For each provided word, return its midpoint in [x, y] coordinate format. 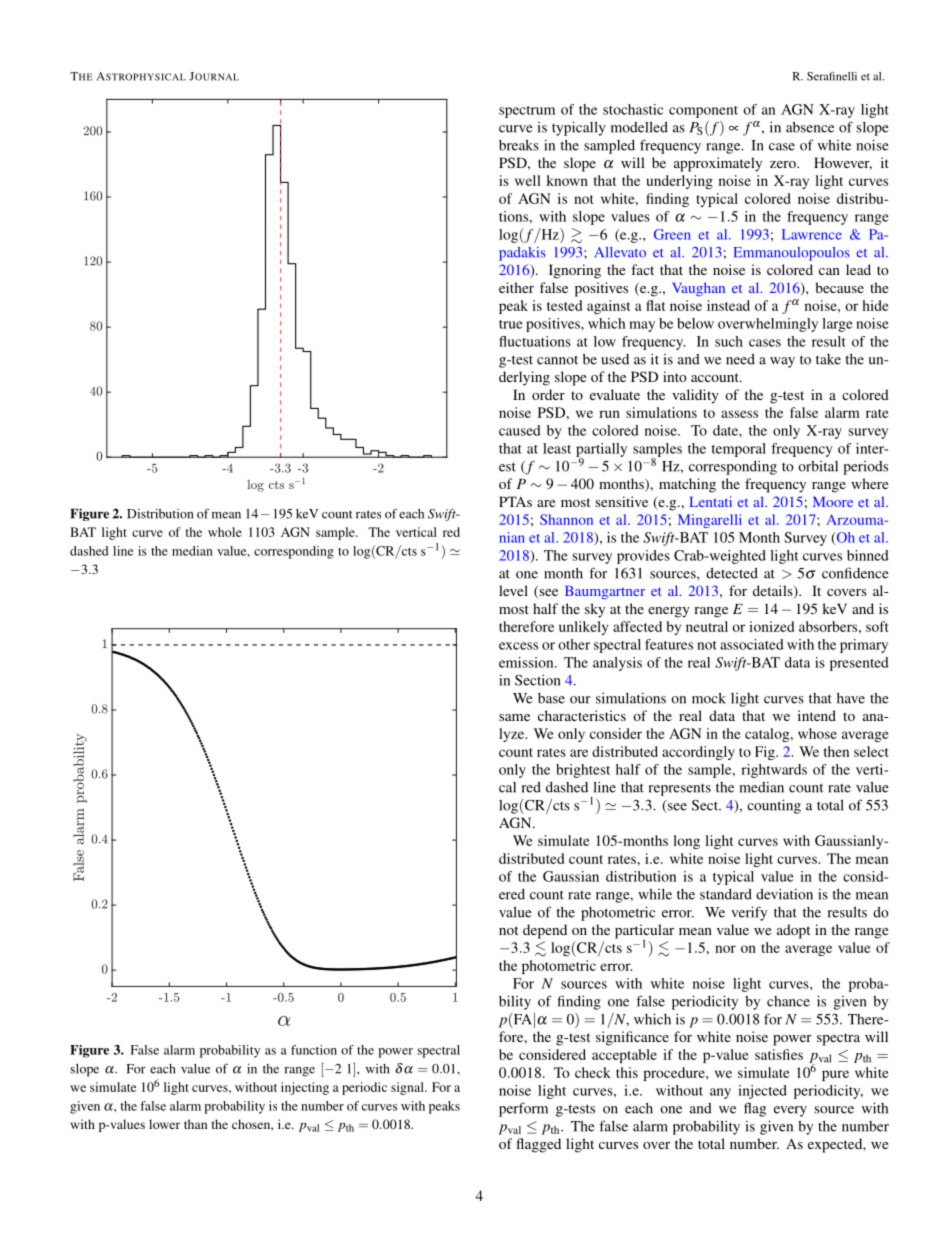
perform [523, 1109]
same [514, 717]
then [836, 751]
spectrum [527, 112]
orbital [818, 466]
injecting [305, 1088]
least [557, 448]
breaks [519, 145]
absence [810, 127]
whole [225, 532]
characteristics [582, 715]
